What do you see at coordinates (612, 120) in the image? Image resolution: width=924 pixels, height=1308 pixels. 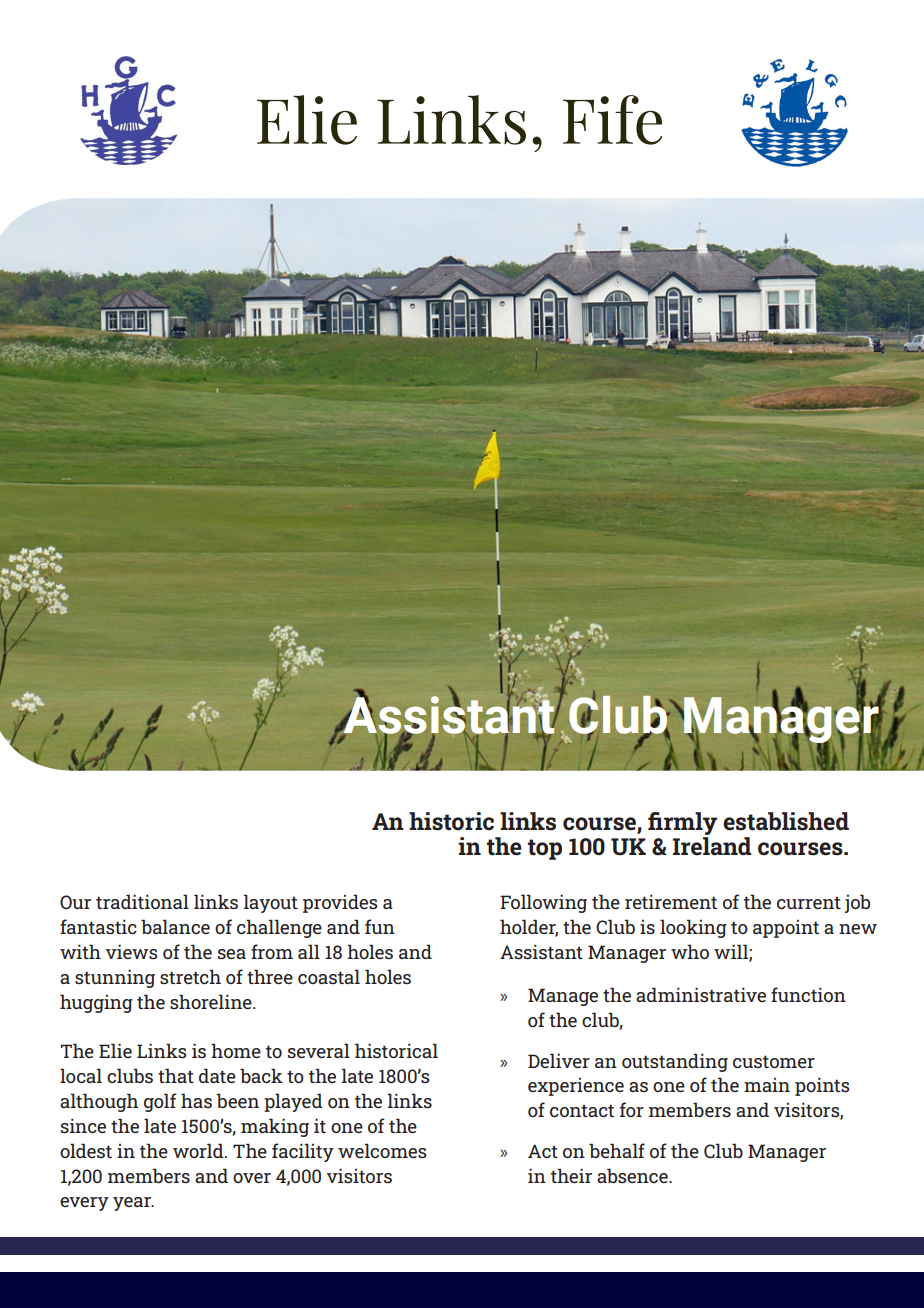 I see `Fife` at bounding box center [612, 120].
